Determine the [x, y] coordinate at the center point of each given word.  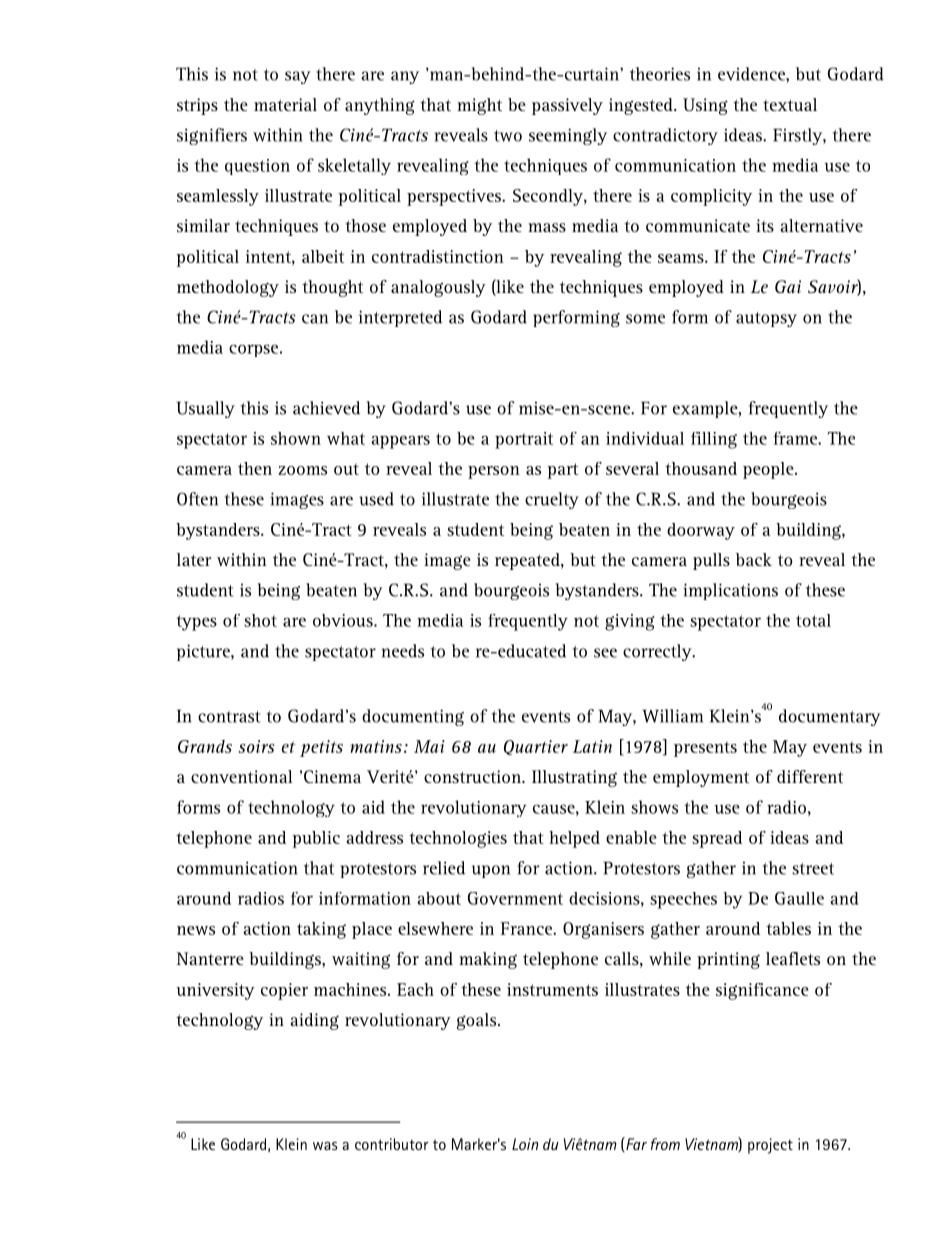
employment [701, 778]
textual [790, 104]
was [325, 1146]
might [479, 106]
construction [474, 776]
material [285, 104]
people [769, 470]
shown [296, 438]
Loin [525, 1144]
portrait [524, 440]
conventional [241, 776]
